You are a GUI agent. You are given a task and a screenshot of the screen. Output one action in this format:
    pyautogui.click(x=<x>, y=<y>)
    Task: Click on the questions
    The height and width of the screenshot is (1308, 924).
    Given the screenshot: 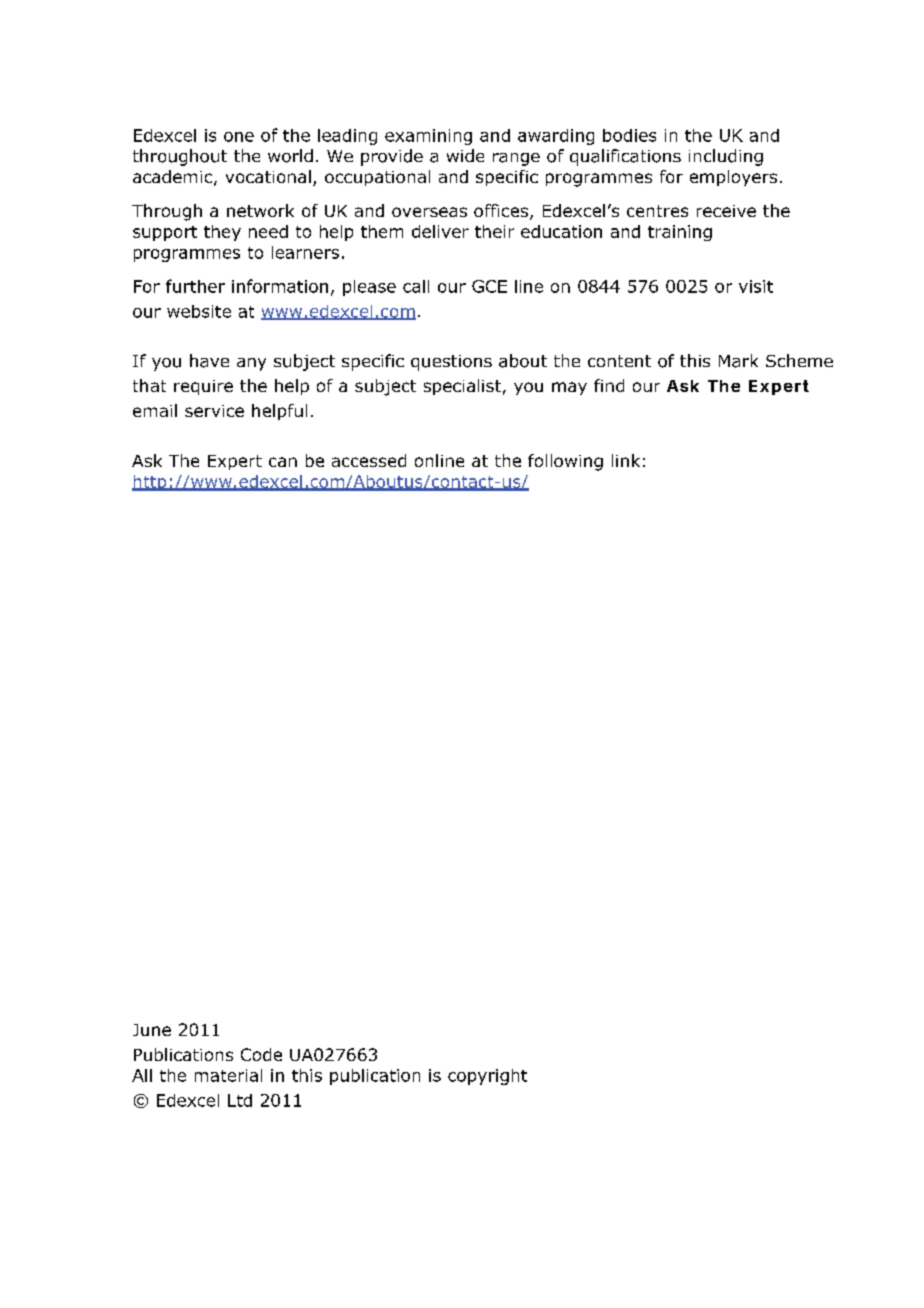 What is the action you would take?
    pyautogui.click(x=451, y=363)
